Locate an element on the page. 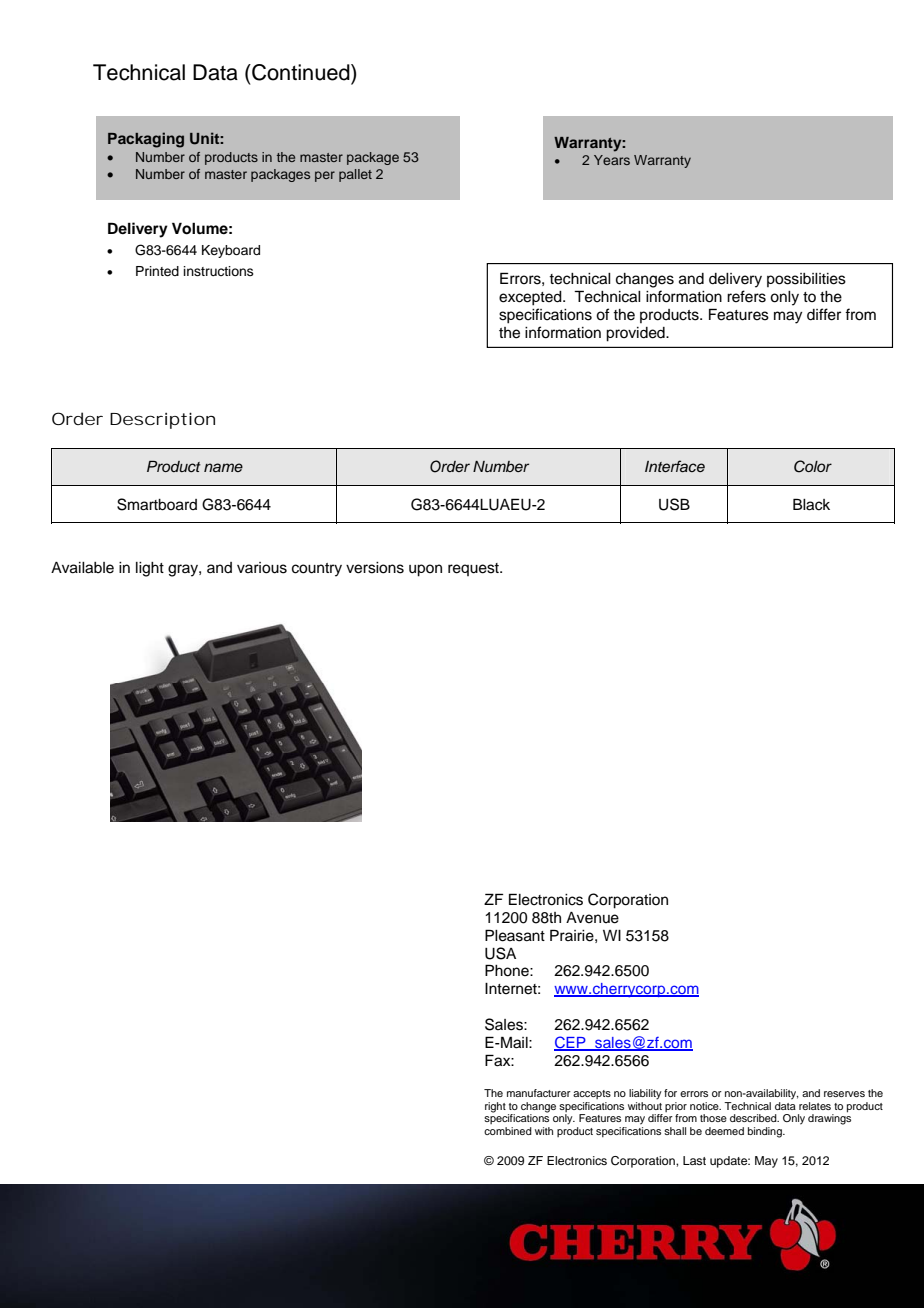 This page has width=924, height=1308. right is located at coordinates (495, 1107).
